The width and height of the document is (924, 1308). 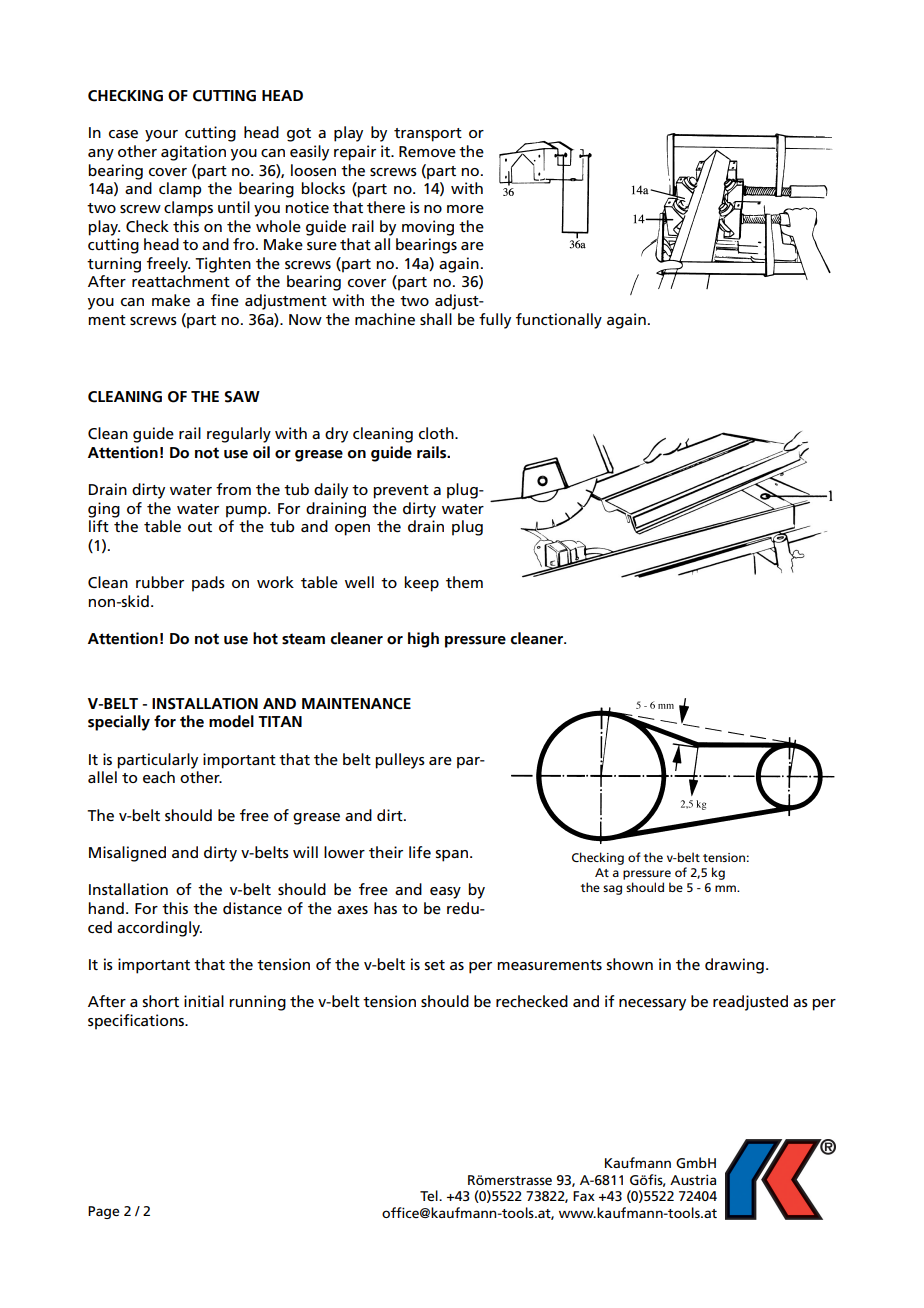 What do you see at coordinates (430, 1195) in the document?
I see `Tel` at bounding box center [430, 1195].
